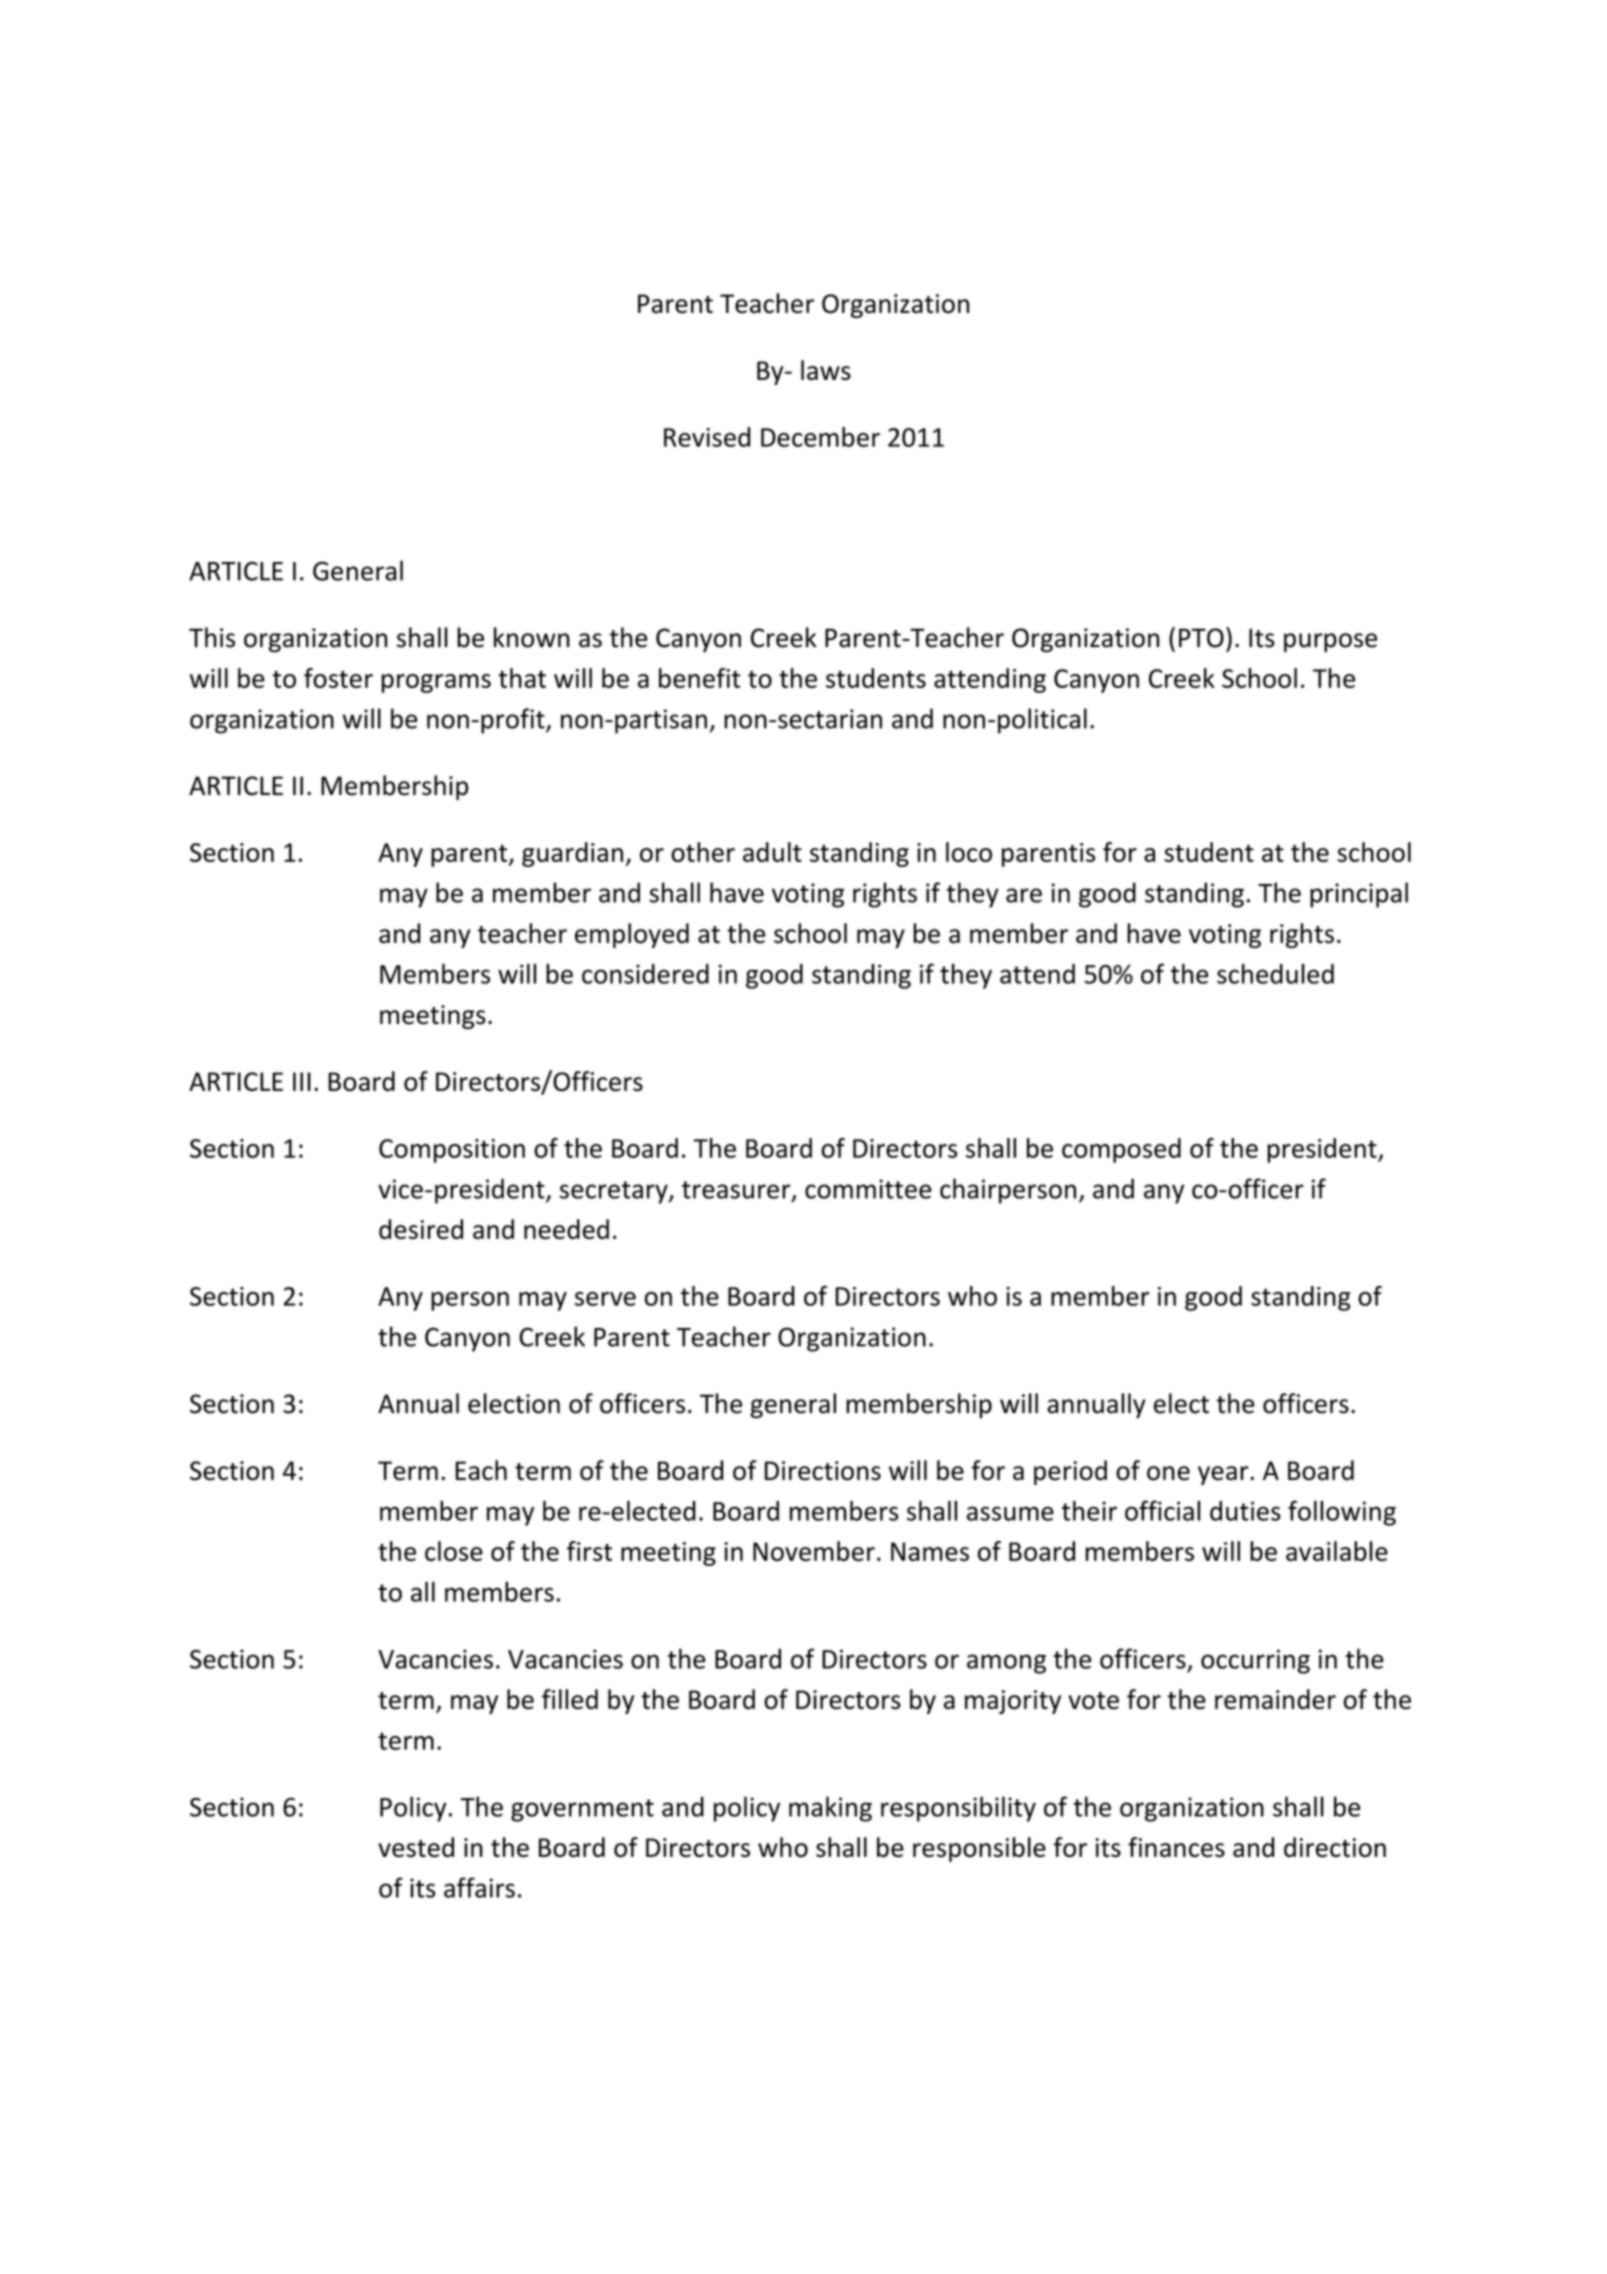 Image resolution: width=1607 pixels, height=2274 pixels. Describe the element at coordinates (452, 1151) in the image. I see `Composition` at that location.
